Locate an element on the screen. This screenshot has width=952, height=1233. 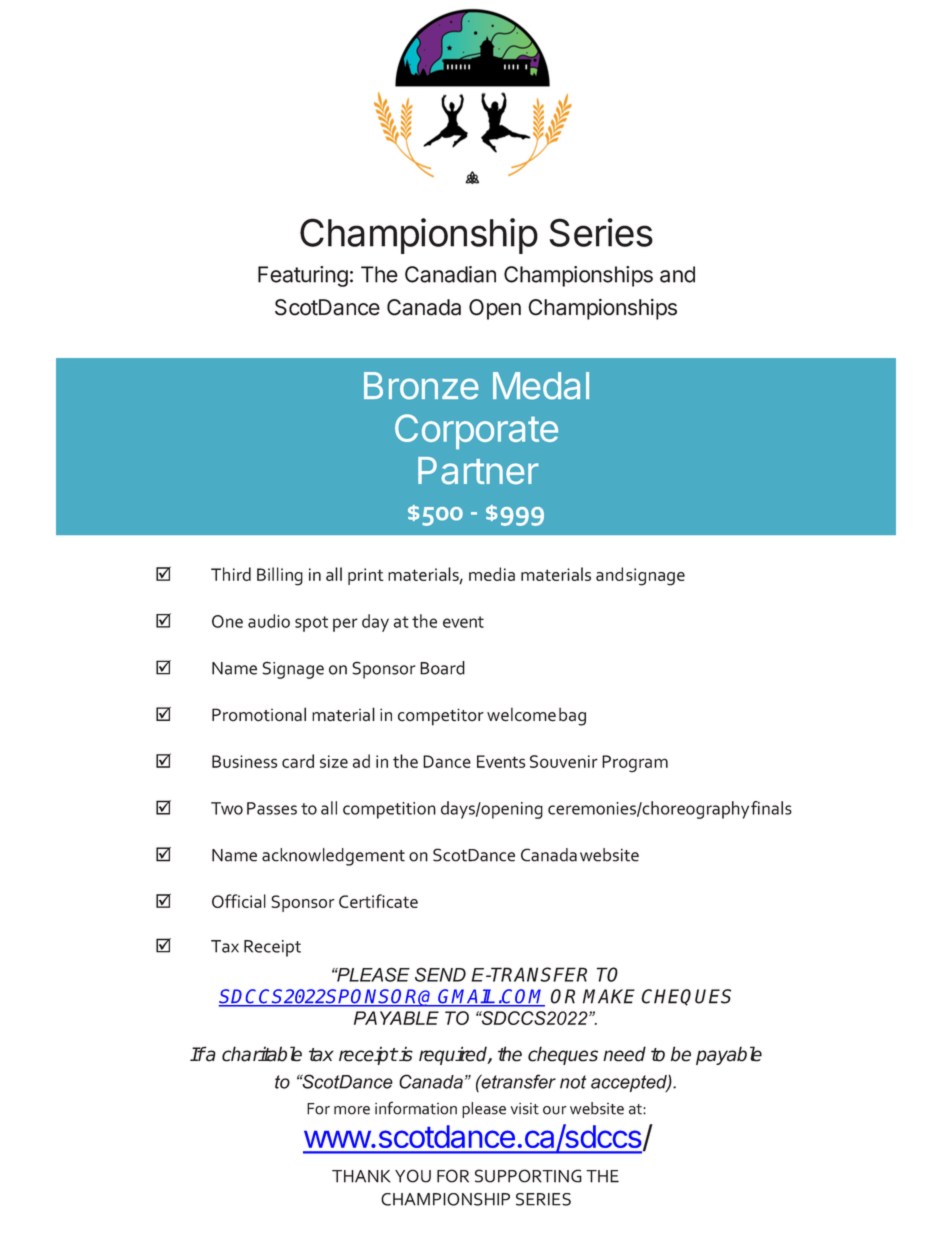
Promotional is located at coordinates (259, 714).
